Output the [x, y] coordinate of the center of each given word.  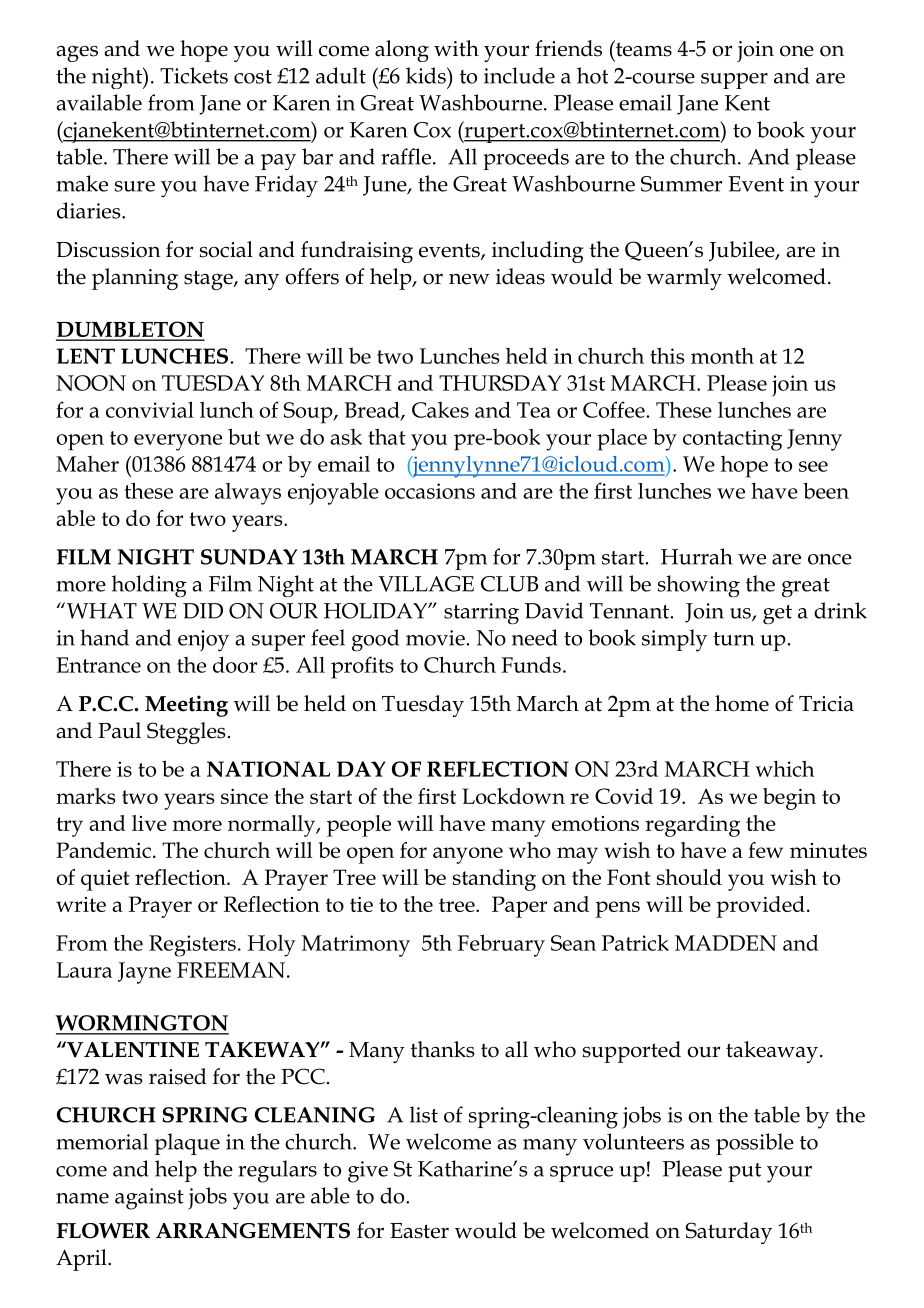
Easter [419, 1231]
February [501, 945]
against [149, 1199]
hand [104, 637]
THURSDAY [500, 383]
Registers [192, 946]
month [722, 356]
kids [427, 75]
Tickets [194, 75]
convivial [150, 409]
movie [436, 638]
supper [734, 81]
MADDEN [726, 943]
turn [734, 639]
